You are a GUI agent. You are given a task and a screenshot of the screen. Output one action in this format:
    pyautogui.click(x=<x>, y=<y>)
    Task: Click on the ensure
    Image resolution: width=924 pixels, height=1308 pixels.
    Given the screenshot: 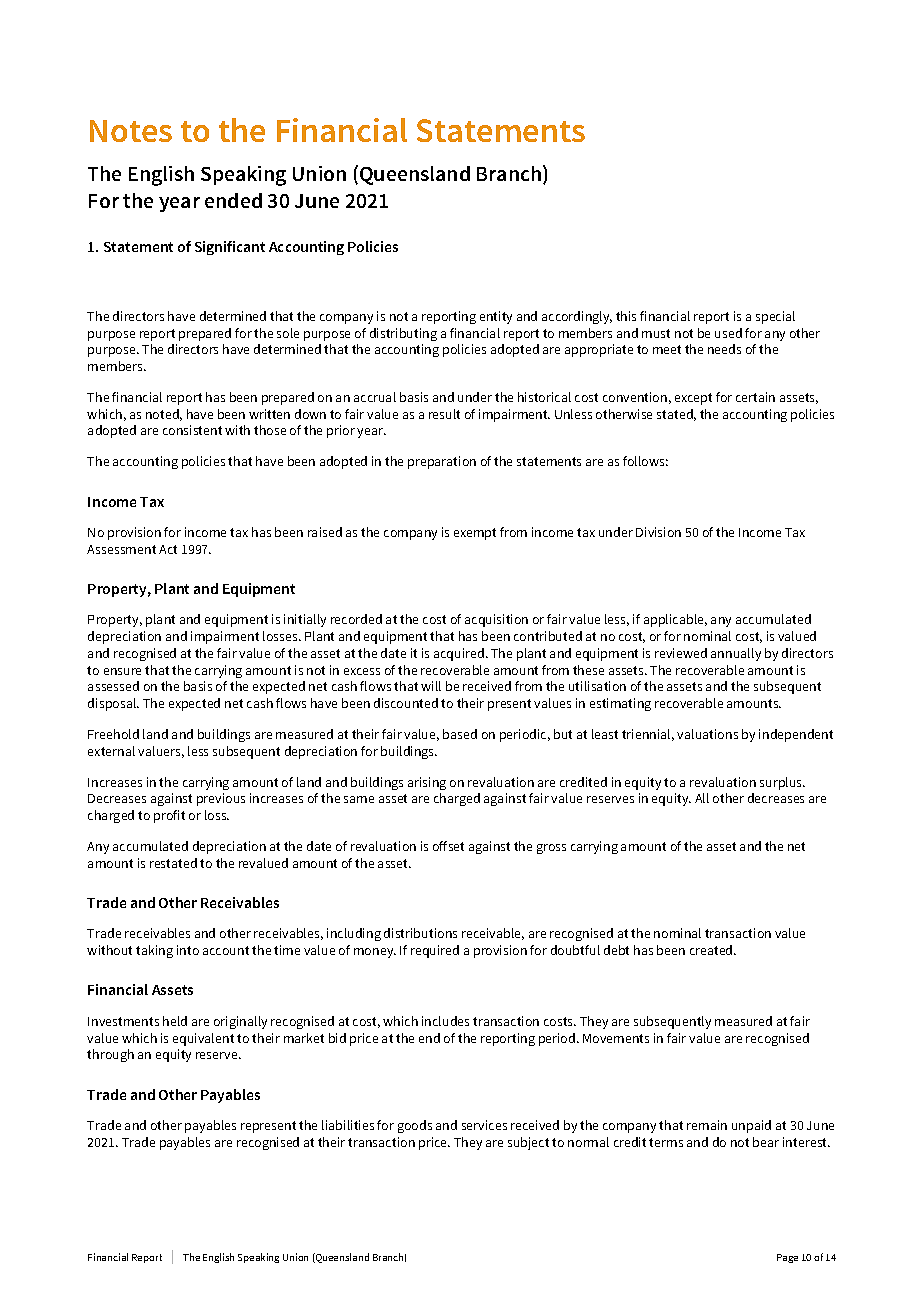 What is the action you would take?
    pyautogui.click(x=122, y=671)
